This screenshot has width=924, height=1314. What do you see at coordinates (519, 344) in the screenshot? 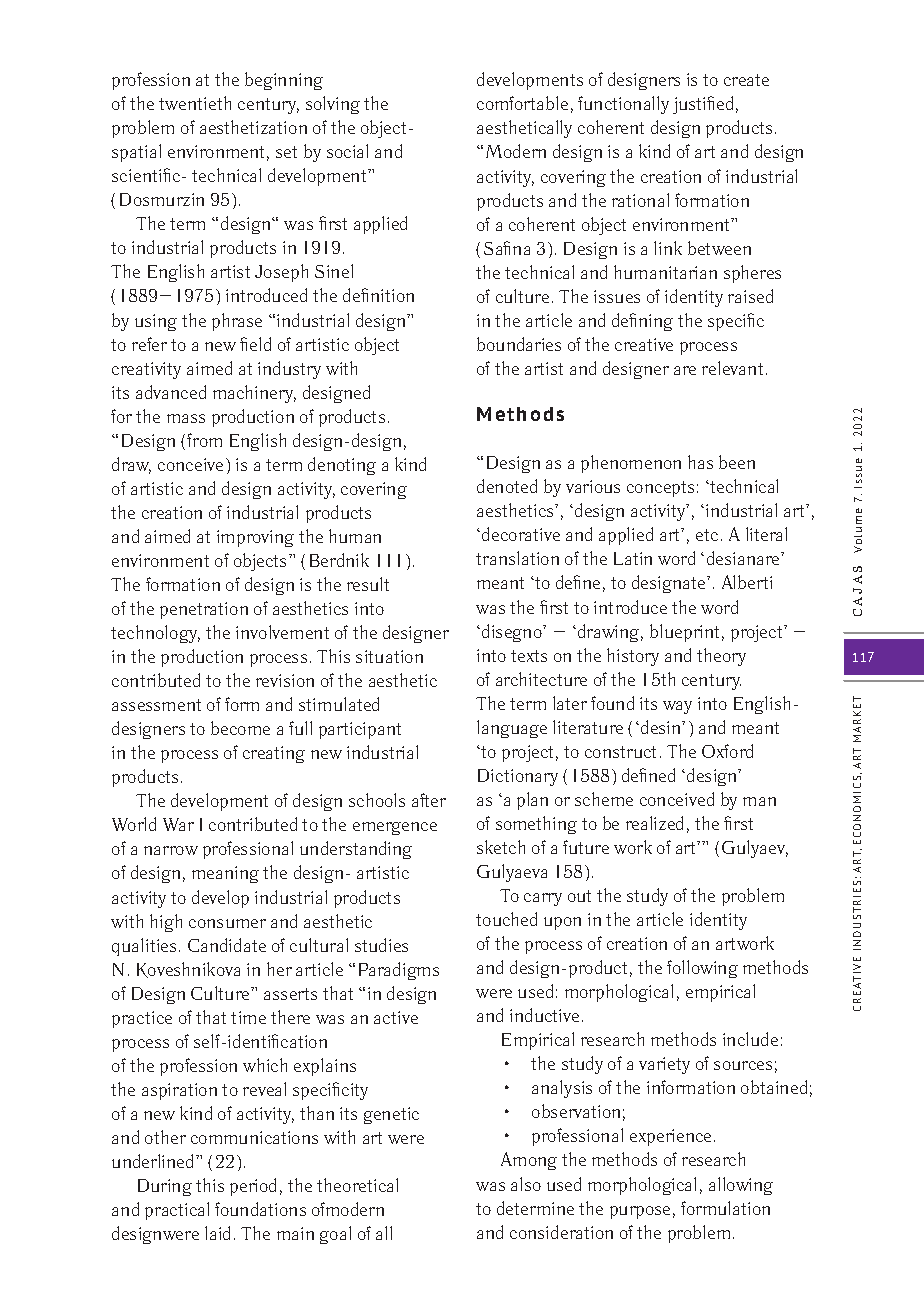
I see `boundaries` at bounding box center [519, 344].
